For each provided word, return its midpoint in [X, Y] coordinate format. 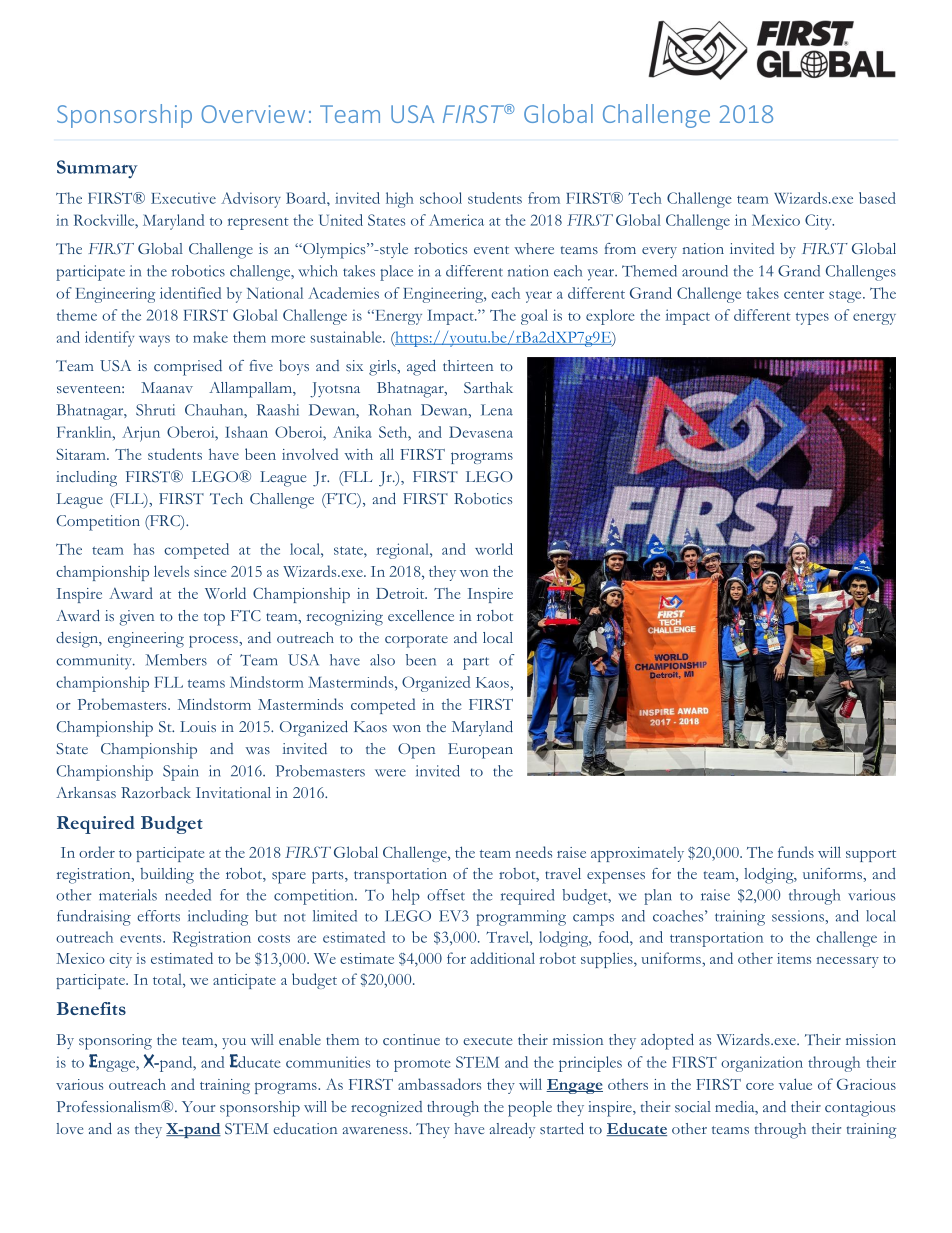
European [480, 751]
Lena [497, 410]
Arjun [141, 434]
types [812, 318]
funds [796, 852]
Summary [97, 169]
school [441, 198]
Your [198, 1106]
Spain [180, 773]
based [877, 198]
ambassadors [439, 1084]
